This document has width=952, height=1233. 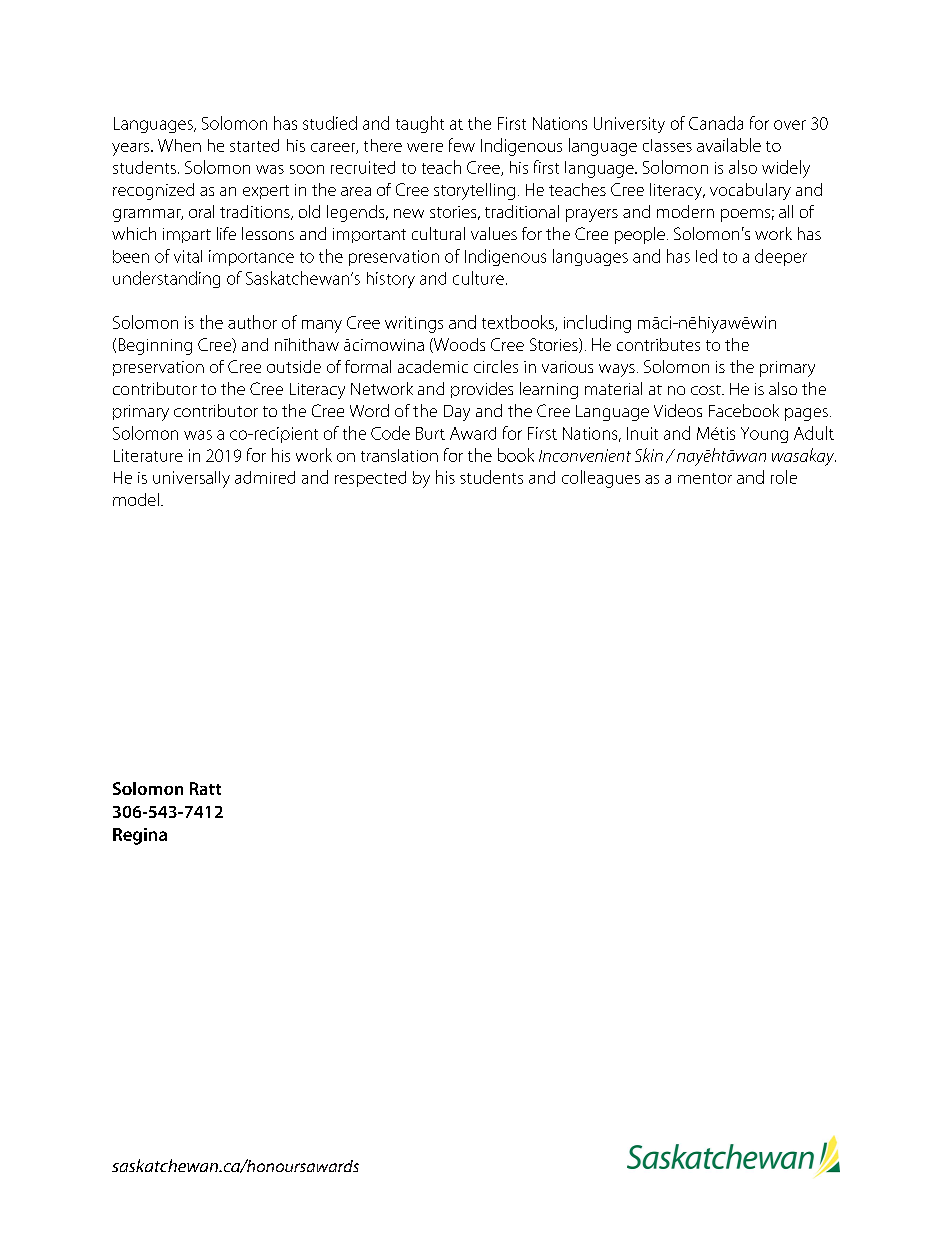 I want to click on colleagues, so click(x=601, y=479).
